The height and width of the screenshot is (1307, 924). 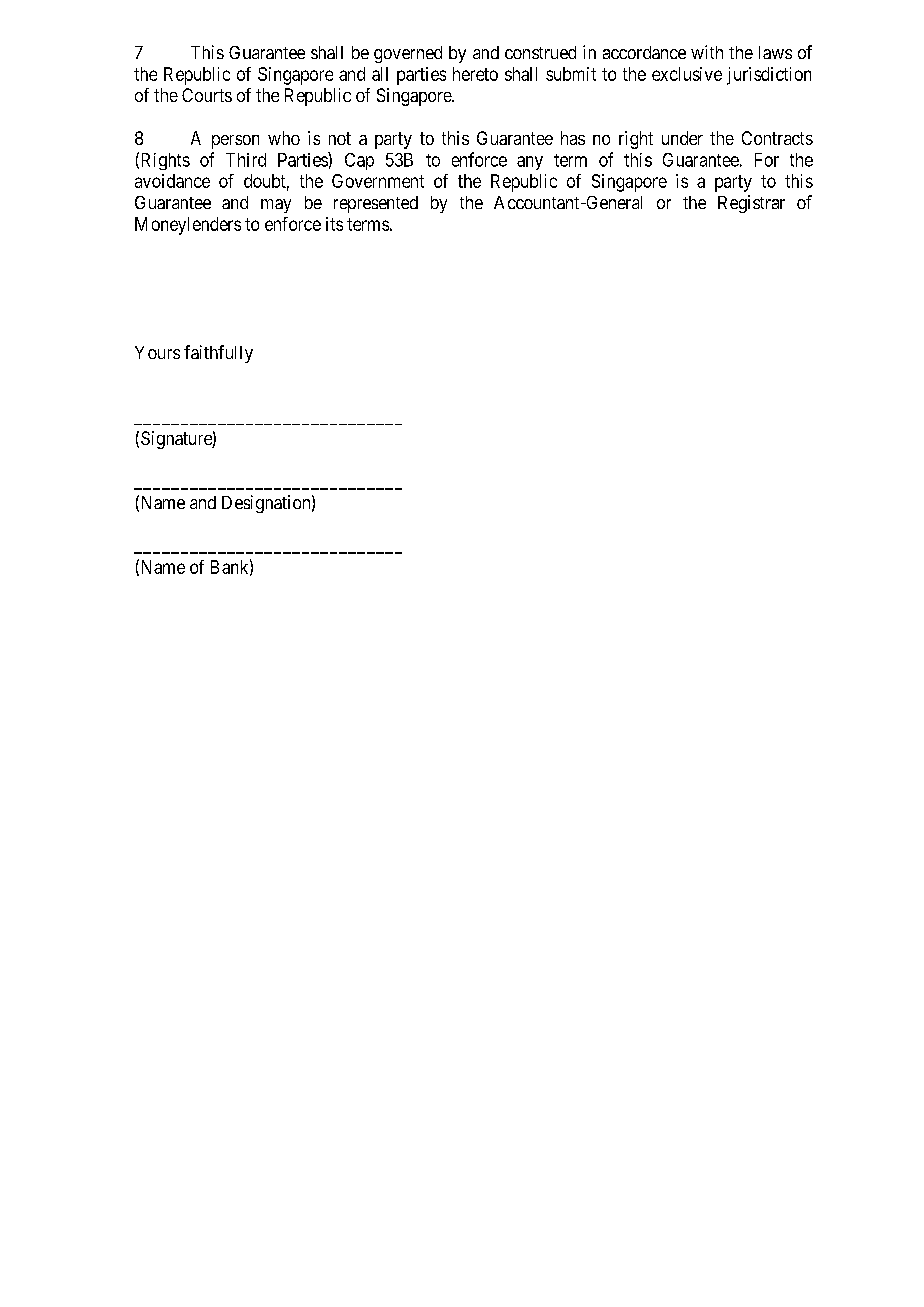 What do you see at coordinates (246, 160) in the screenshot?
I see `Third` at bounding box center [246, 160].
